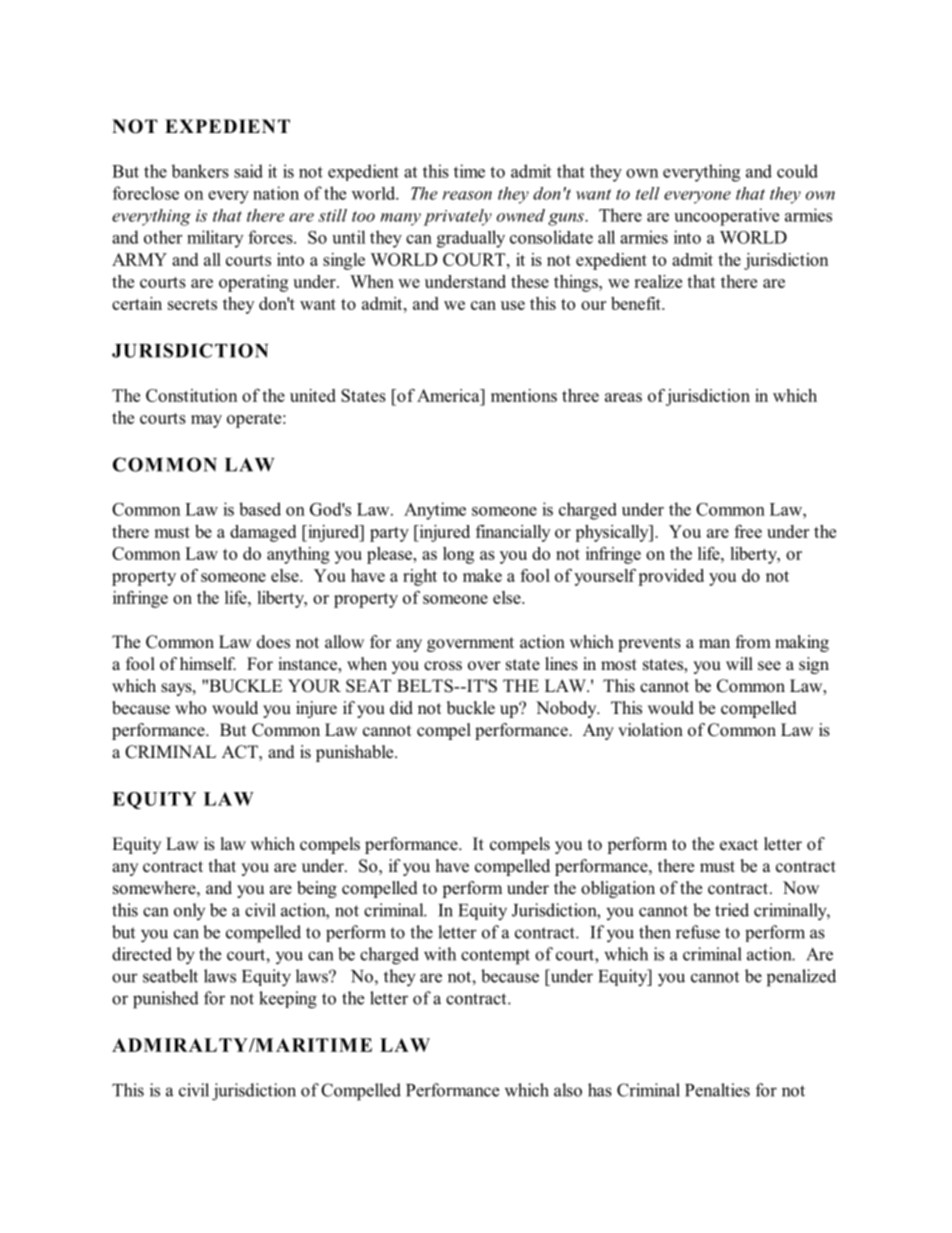 This page has width=952, height=1233. I want to click on punished, so click(166, 1000).
